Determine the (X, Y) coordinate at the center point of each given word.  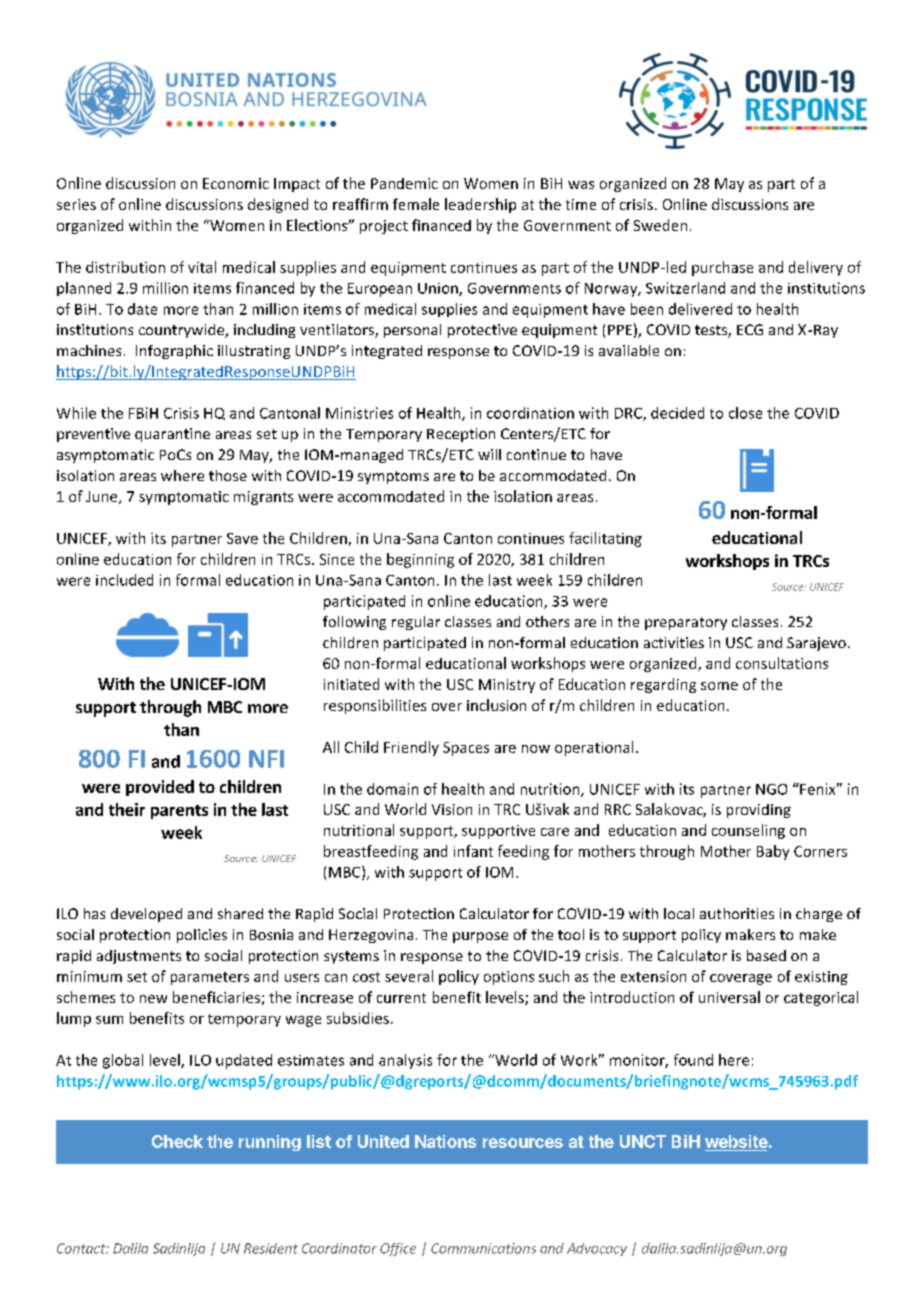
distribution (125, 267)
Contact (82, 1248)
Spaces (466, 749)
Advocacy (597, 1249)
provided (160, 788)
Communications (483, 1248)
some (719, 686)
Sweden (660, 225)
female (416, 204)
